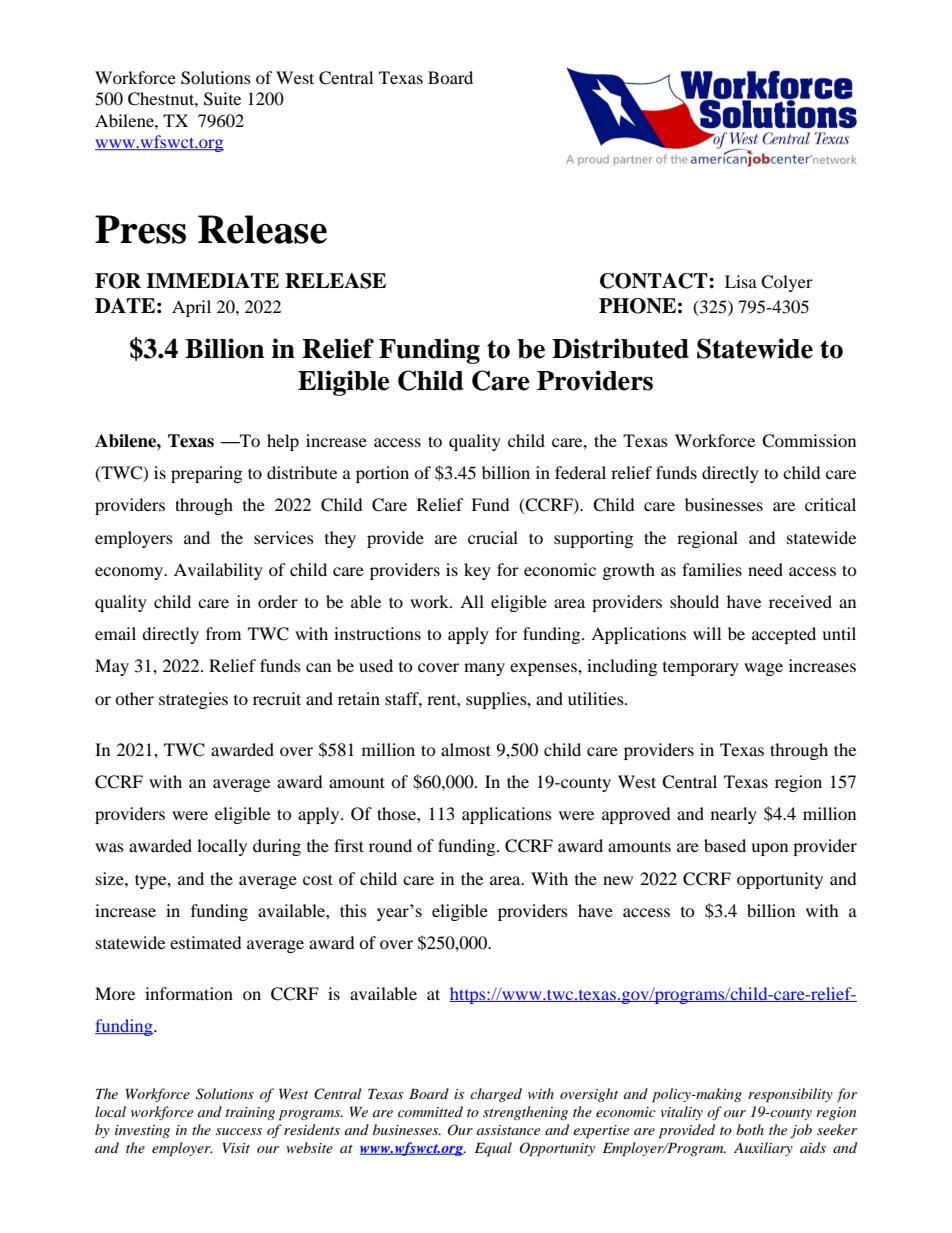 The width and height of the screenshot is (952, 1233). What do you see at coordinates (222, 99) in the screenshot?
I see `Suite` at bounding box center [222, 99].
